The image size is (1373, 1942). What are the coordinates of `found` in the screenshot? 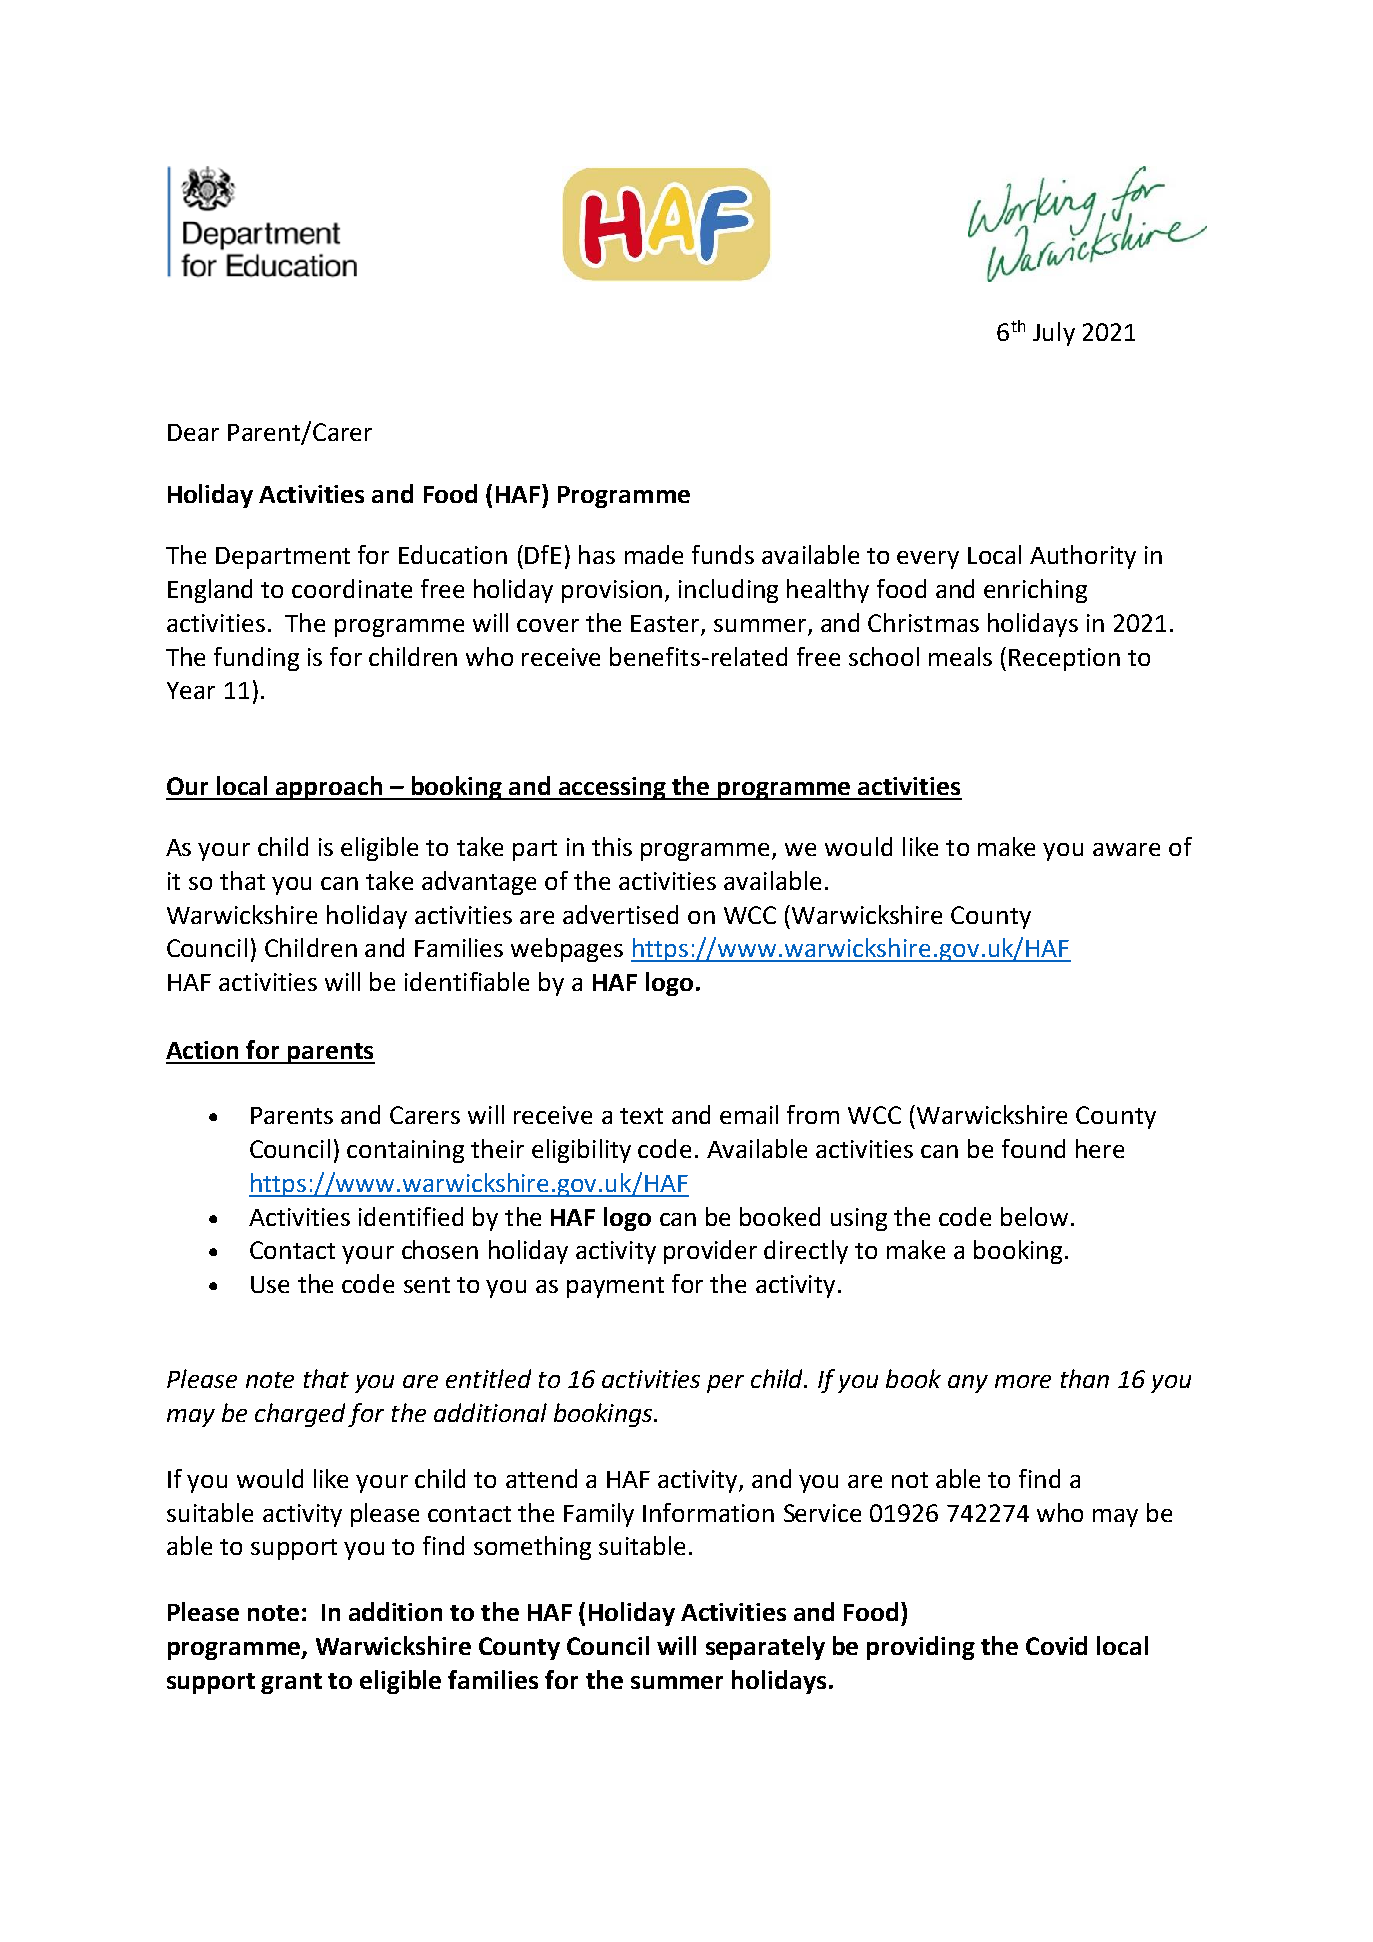 It's located at (1033, 1148).
